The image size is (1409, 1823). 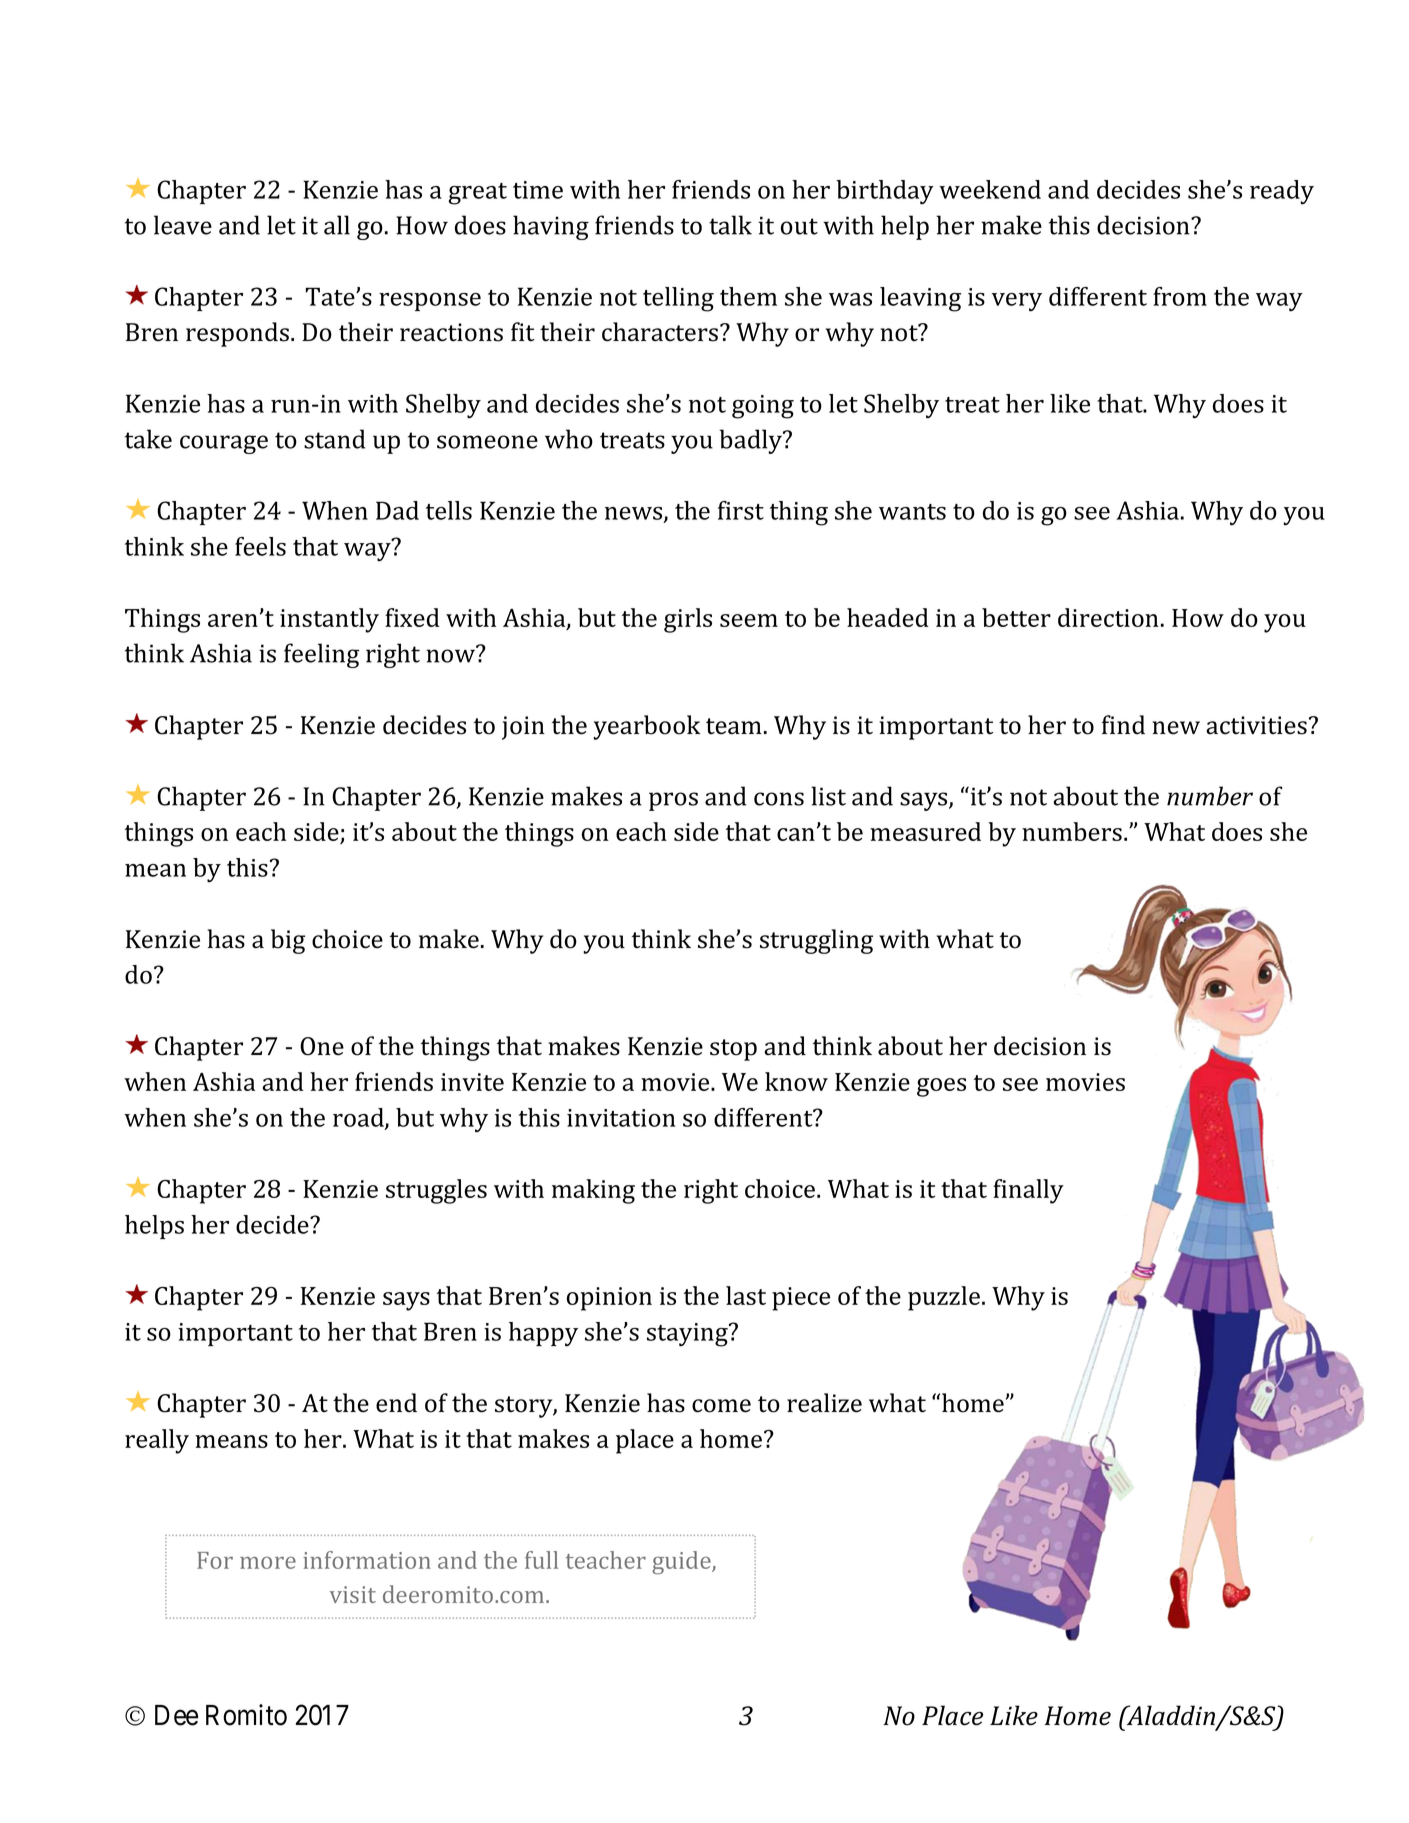 I want to click on from, so click(x=1180, y=296).
